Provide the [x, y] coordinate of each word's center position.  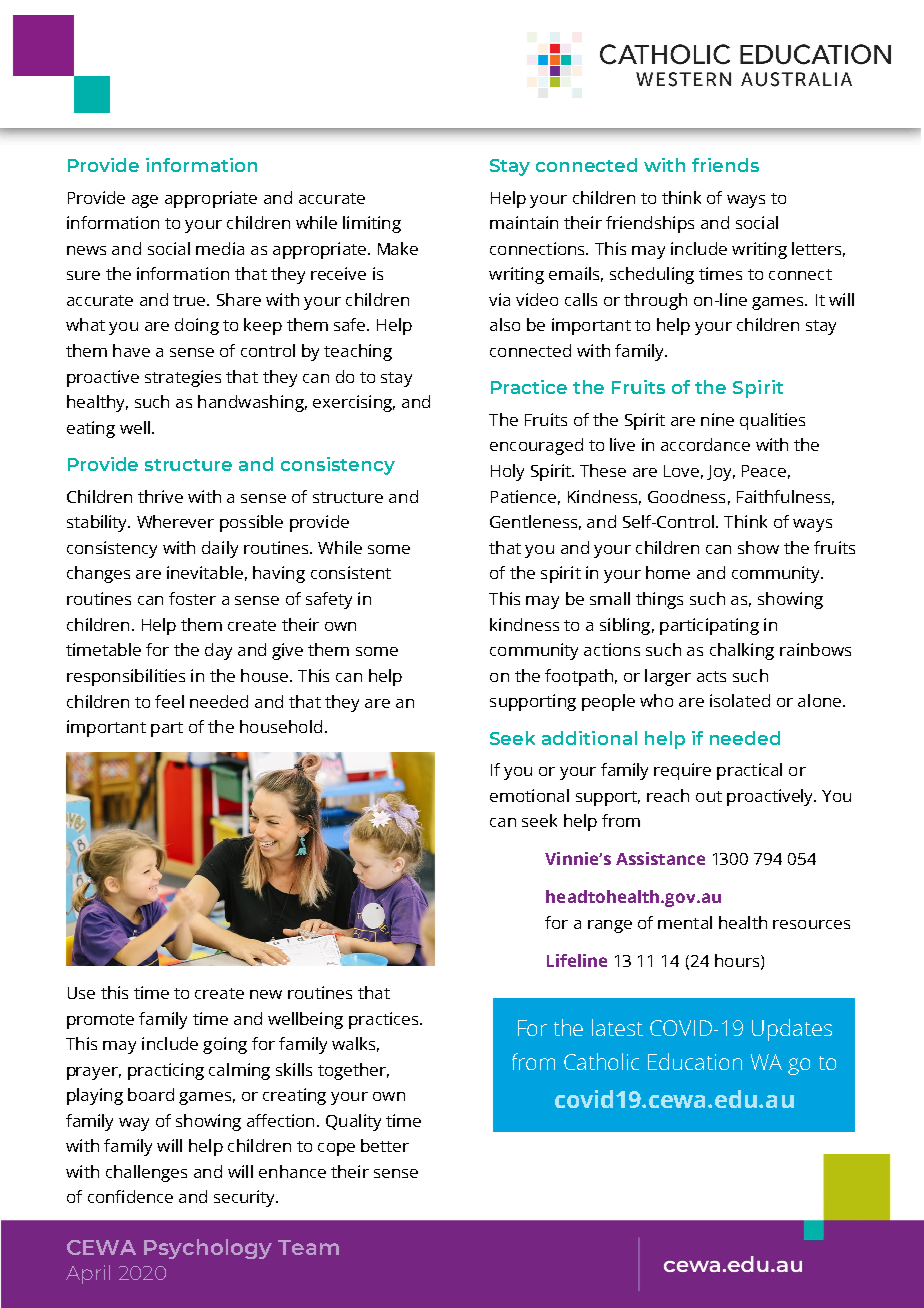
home [668, 572]
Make [398, 248]
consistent [351, 572]
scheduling [652, 275]
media [220, 248]
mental [685, 922]
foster [192, 598]
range [610, 926]
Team [308, 1247]
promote [100, 1021]
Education [695, 1061]
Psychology [208, 1249]
